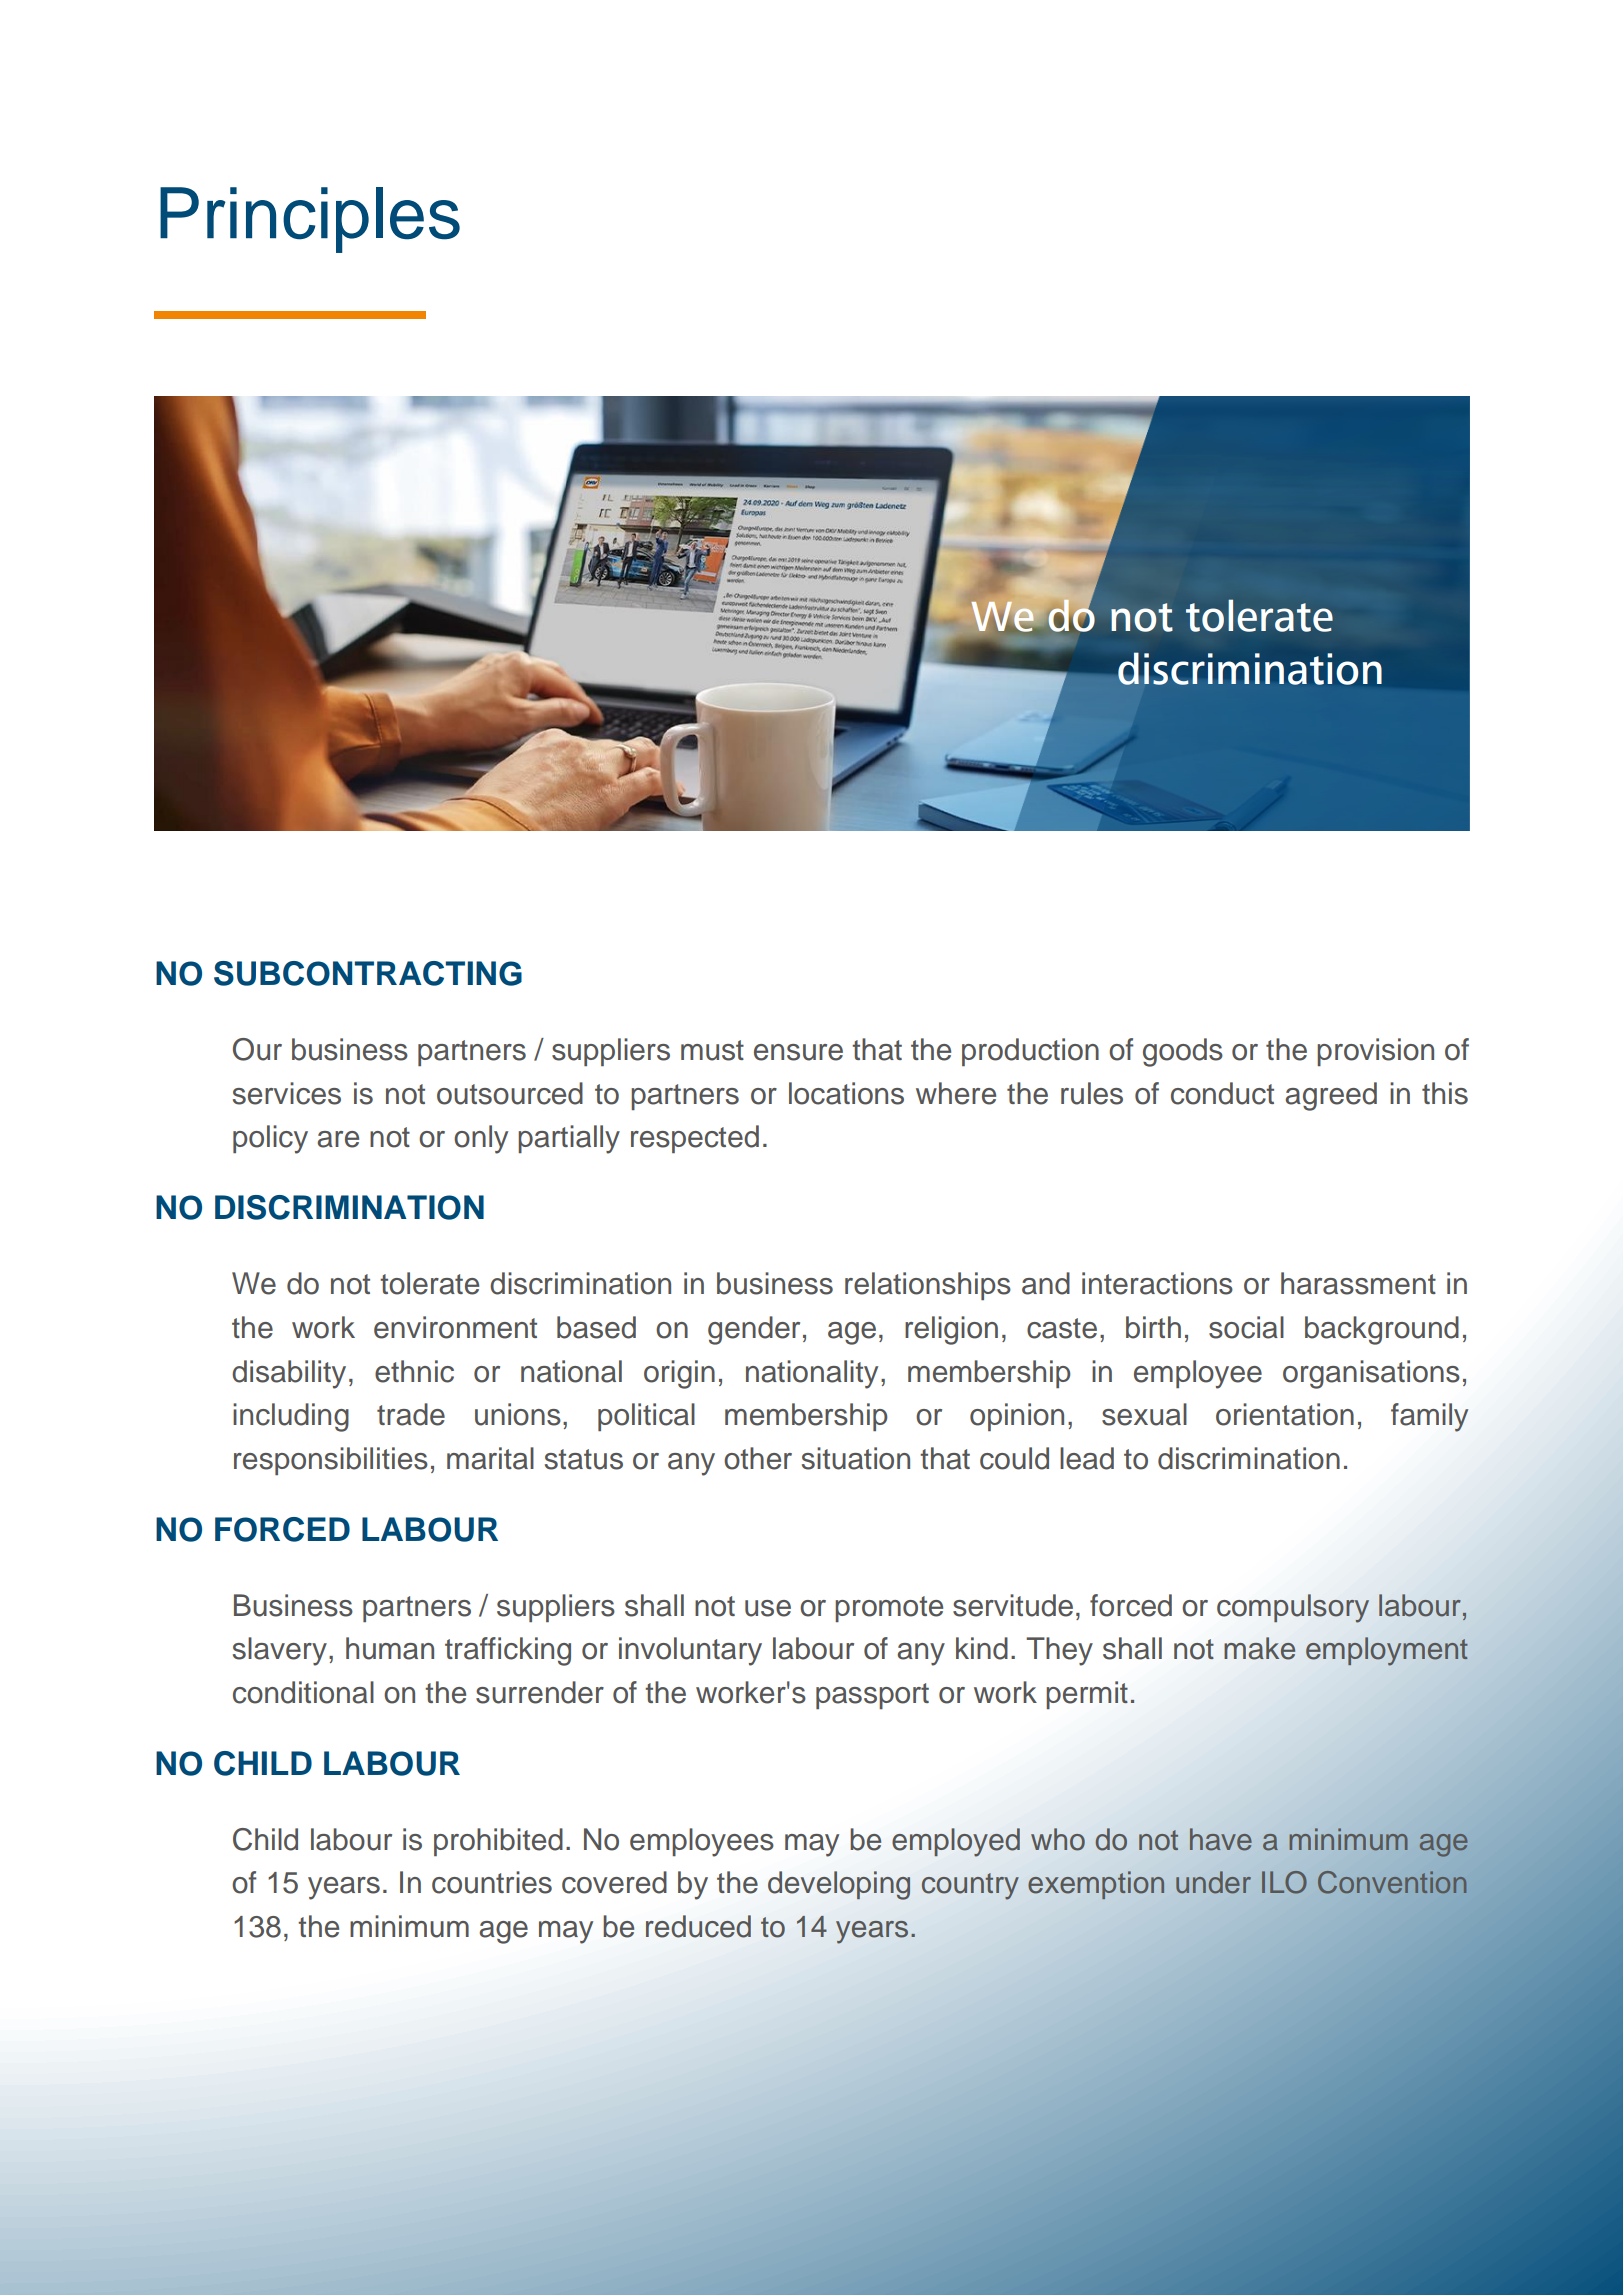  I want to click on SUBCONTRACTING, so click(368, 973).
